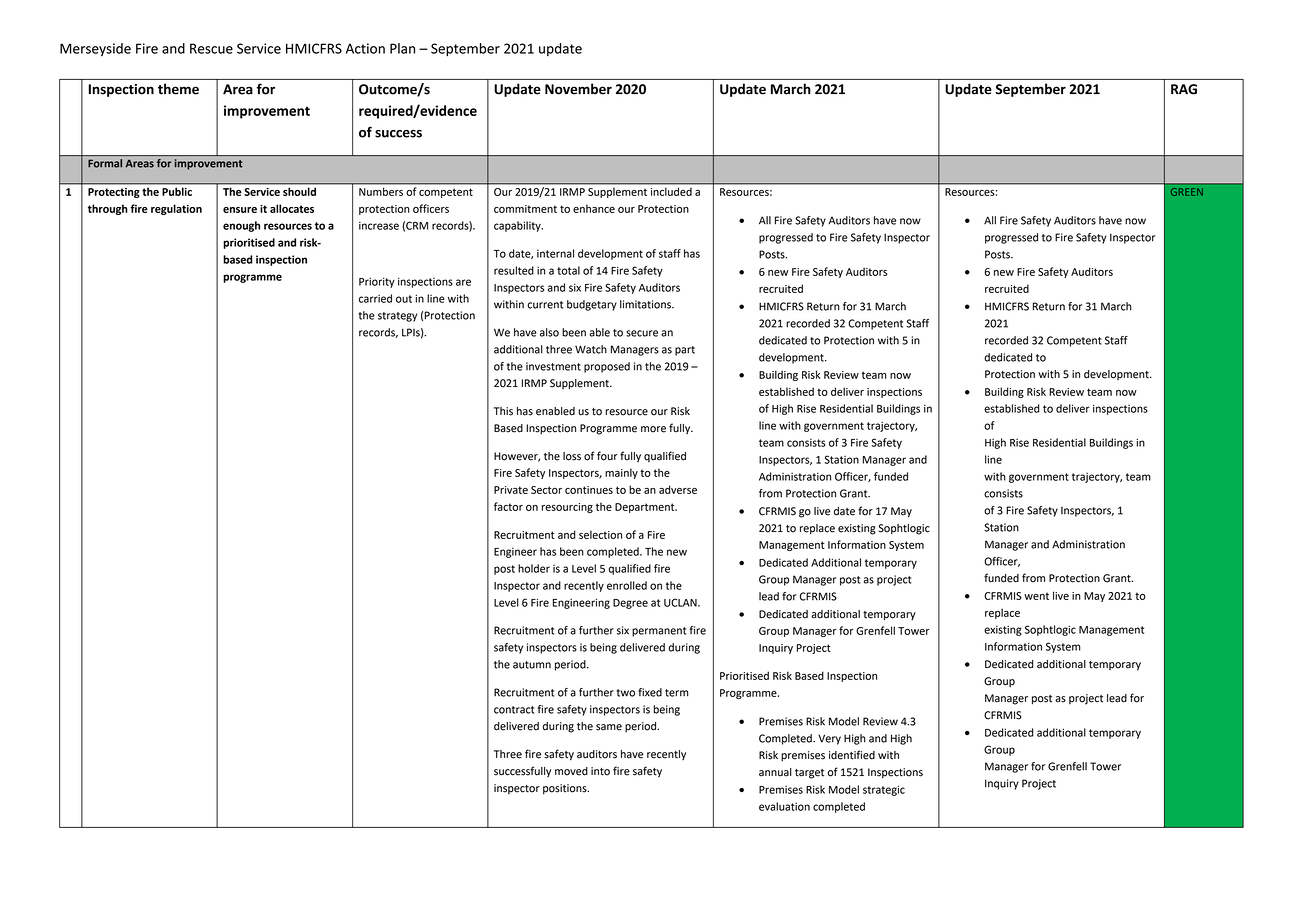 This screenshot has width=1308, height=924. What do you see at coordinates (607, 367) in the screenshot?
I see `proposed` at bounding box center [607, 367].
